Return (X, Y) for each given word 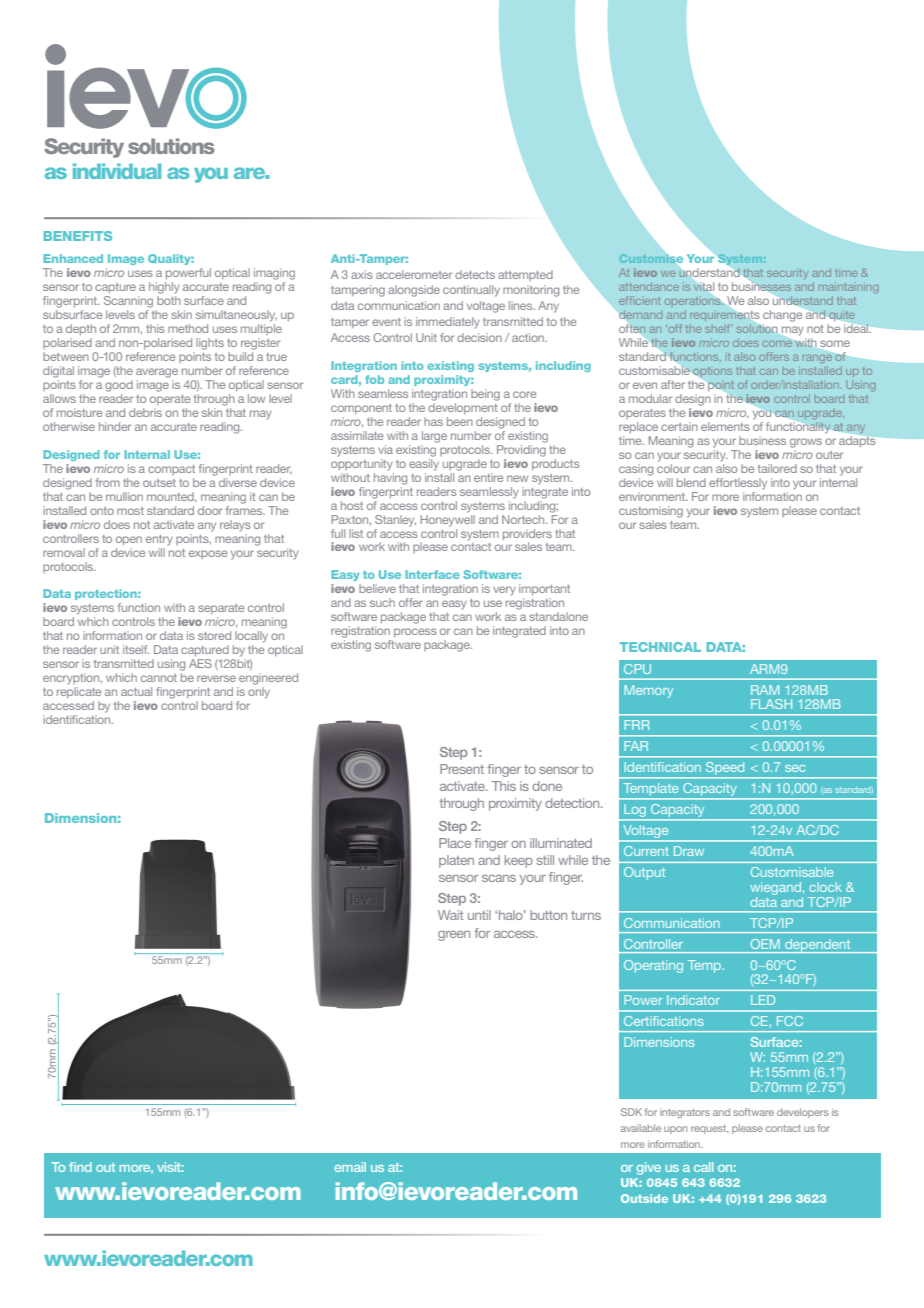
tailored (777, 468)
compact (171, 470)
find (80, 1167)
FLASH (771, 704)
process (415, 632)
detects (475, 274)
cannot (159, 678)
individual (117, 171)
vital (703, 287)
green (454, 936)
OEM (765, 944)
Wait (450, 915)
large (434, 437)
